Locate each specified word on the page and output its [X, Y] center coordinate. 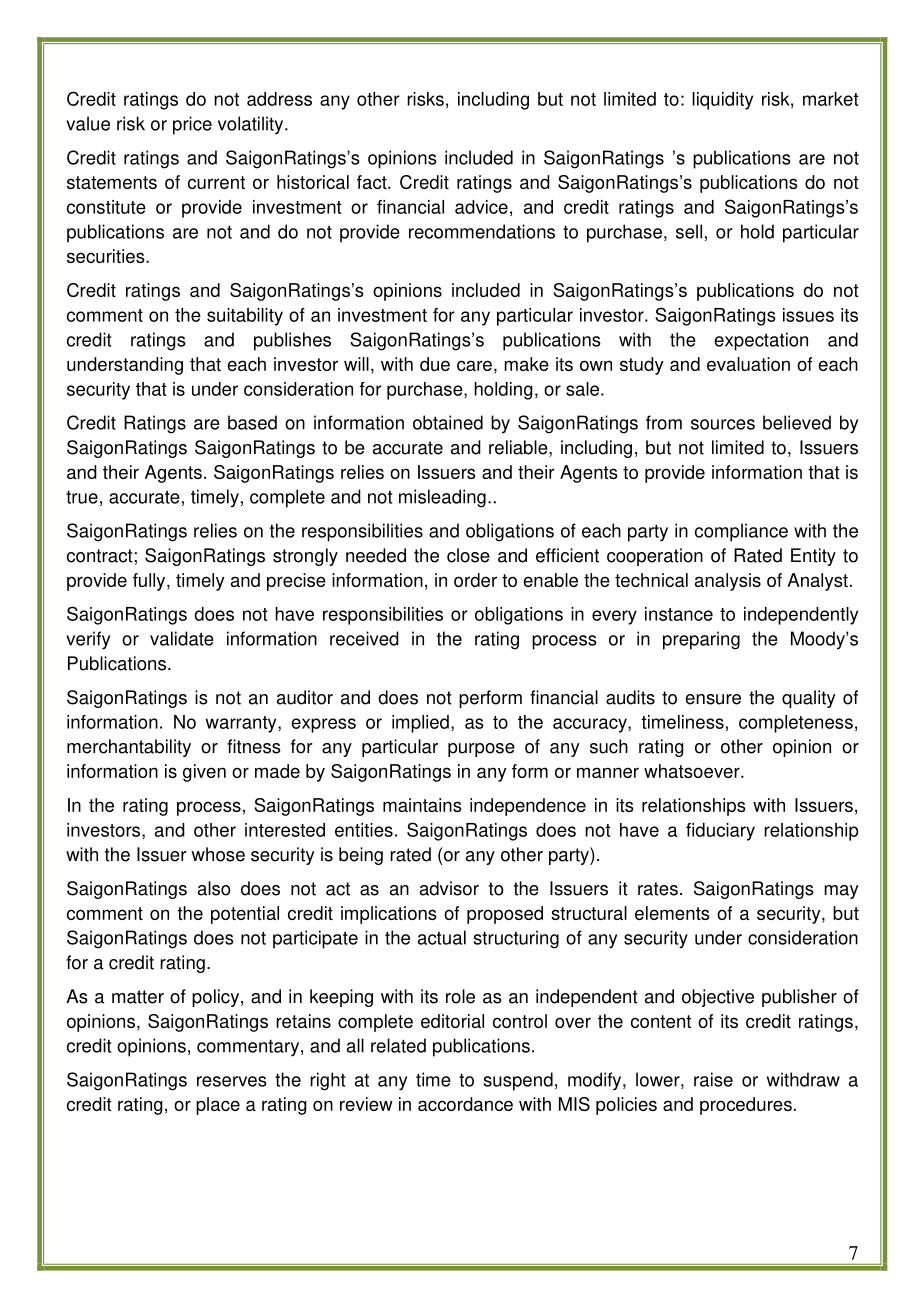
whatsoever [693, 771]
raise [713, 1079]
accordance [465, 1104]
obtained [448, 422]
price [192, 125]
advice [481, 207]
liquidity [722, 101]
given [204, 773]
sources [723, 424]
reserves [232, 1081]
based [252, 422]
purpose [481, 750]
